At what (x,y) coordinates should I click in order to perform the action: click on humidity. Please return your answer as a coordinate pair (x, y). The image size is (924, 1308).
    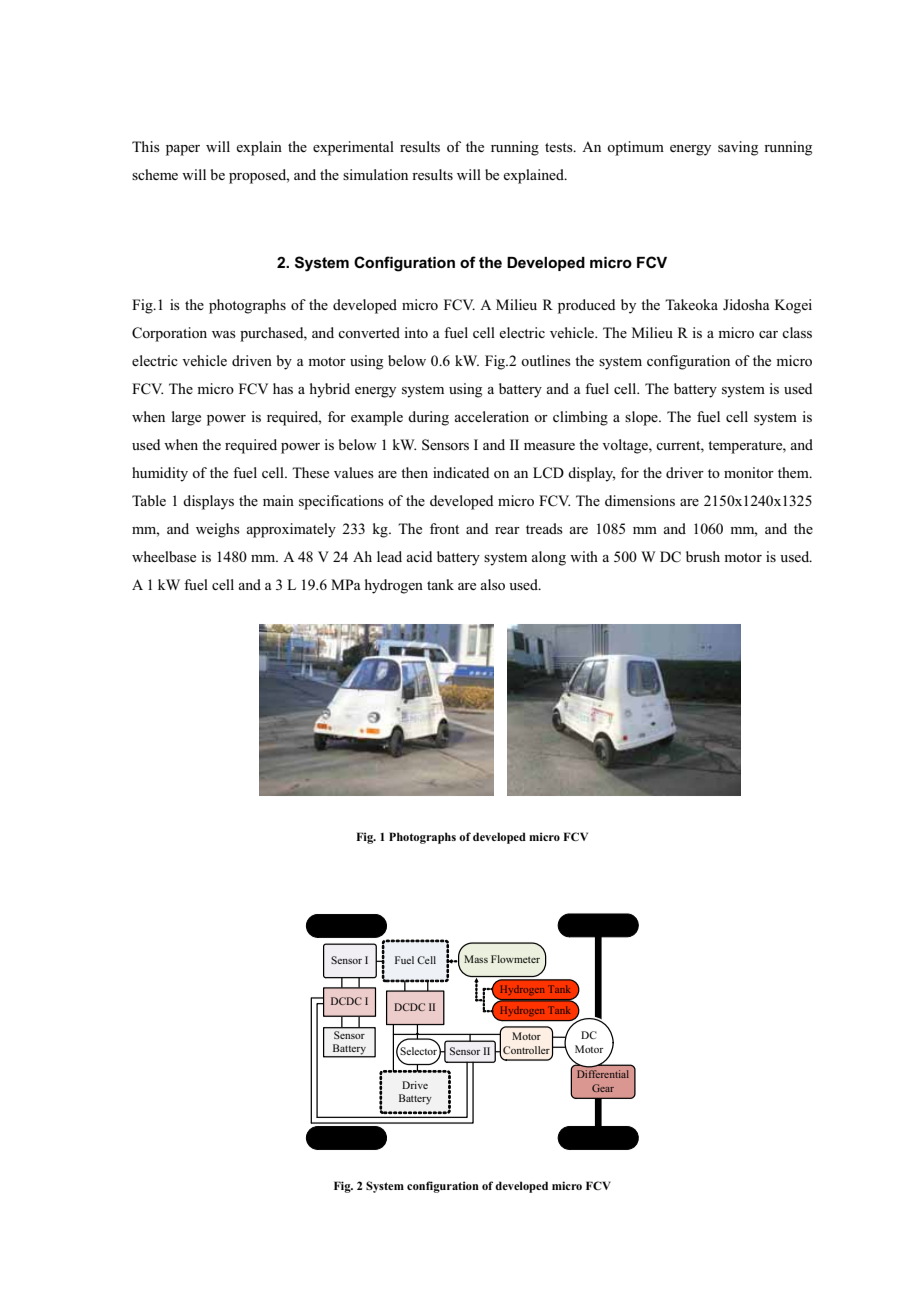
    Looking at the image, I should click on (160, 474).
